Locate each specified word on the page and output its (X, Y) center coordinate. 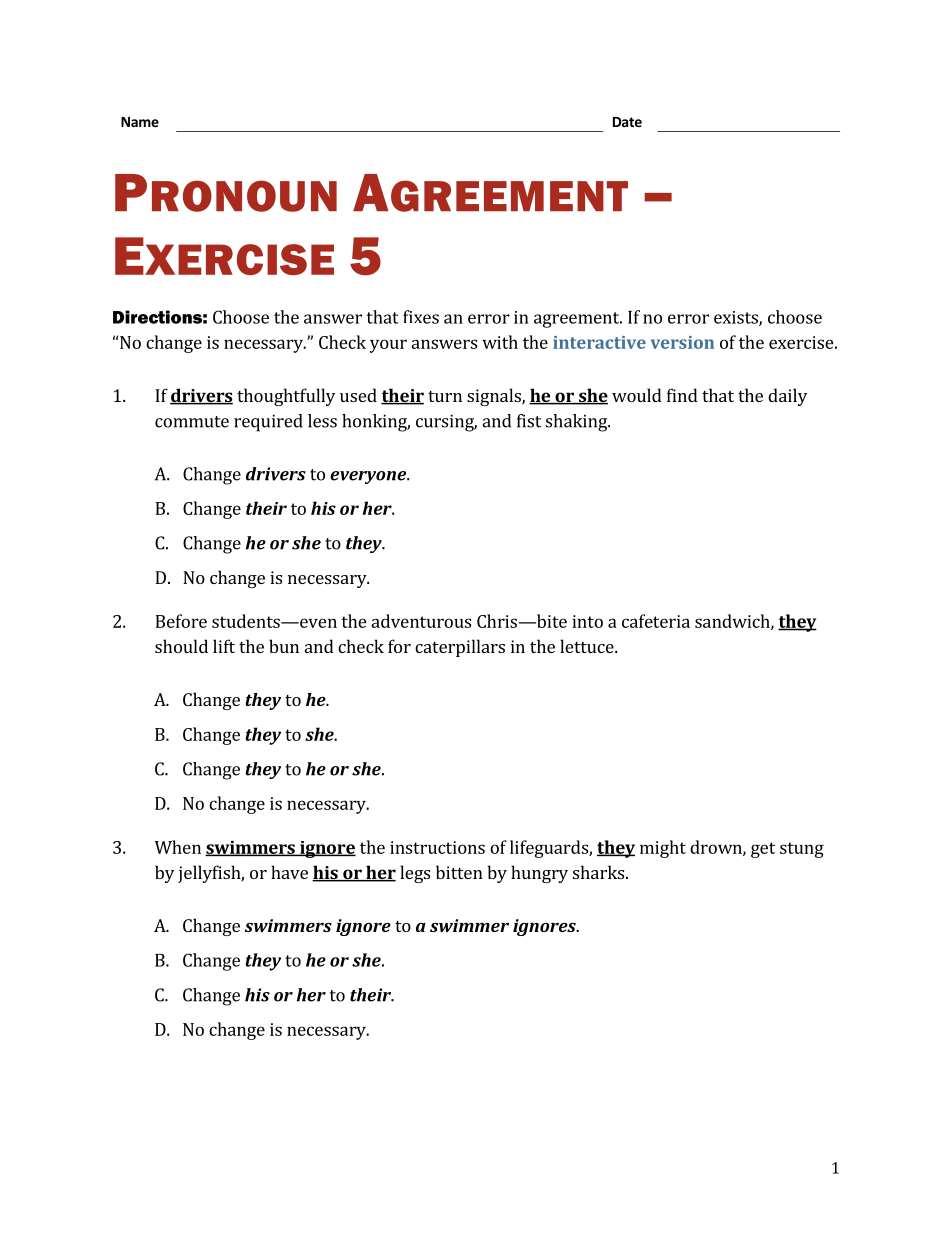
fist (529, 421)
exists (737, 318)
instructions (437, 847)
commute (192, 422)
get (763, 850)
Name (140, 122)
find (682, 395)
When (178, 847)
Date (627, 122)
